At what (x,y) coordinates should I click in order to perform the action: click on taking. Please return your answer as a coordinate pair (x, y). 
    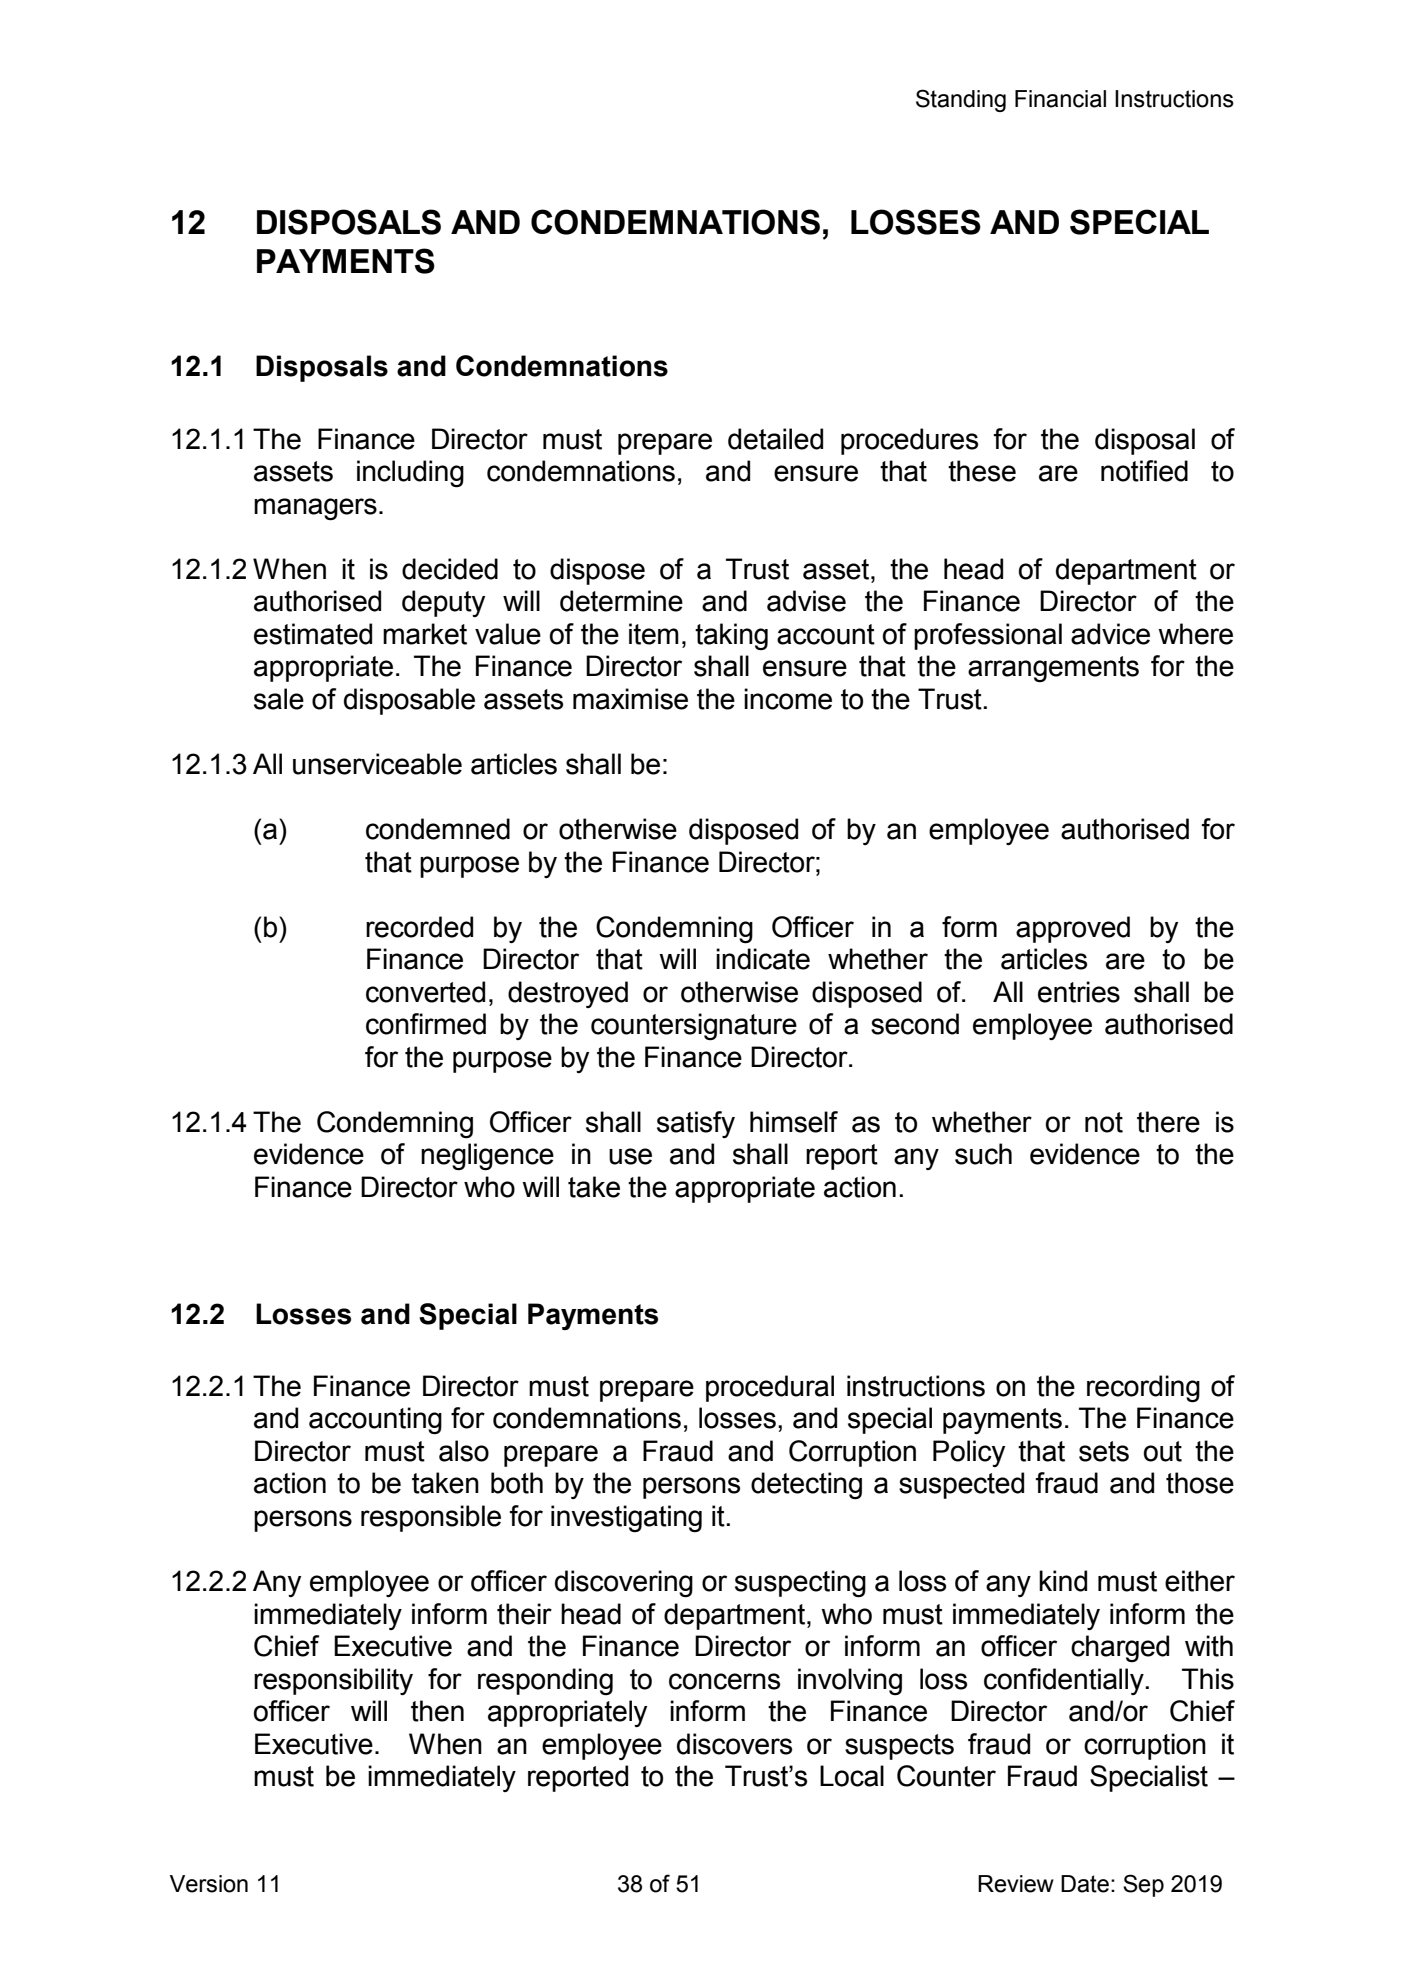
    Looking at the image, I should click on (731, 636).
